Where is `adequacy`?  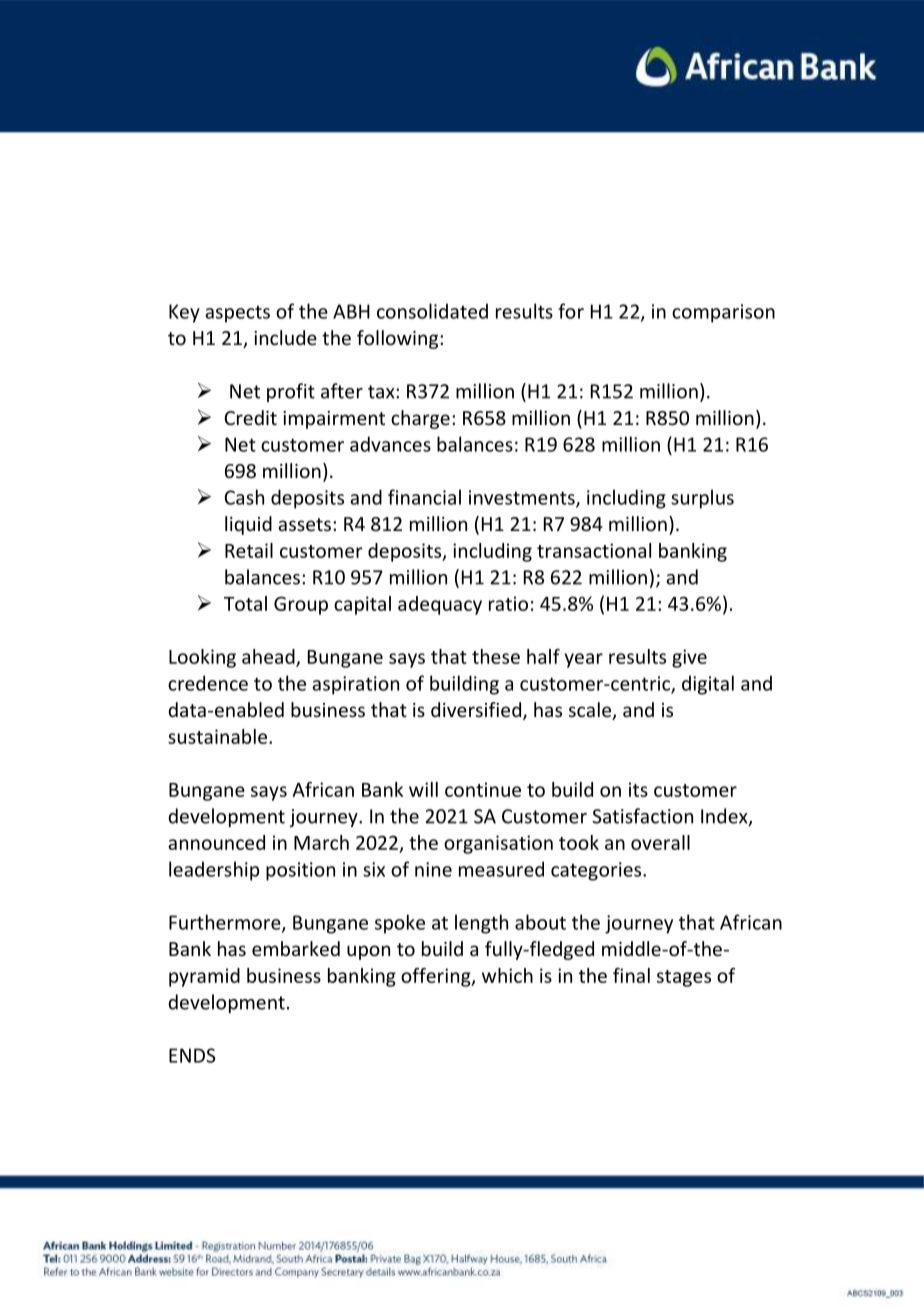 adequacy is located at coordinates (440, 605).
